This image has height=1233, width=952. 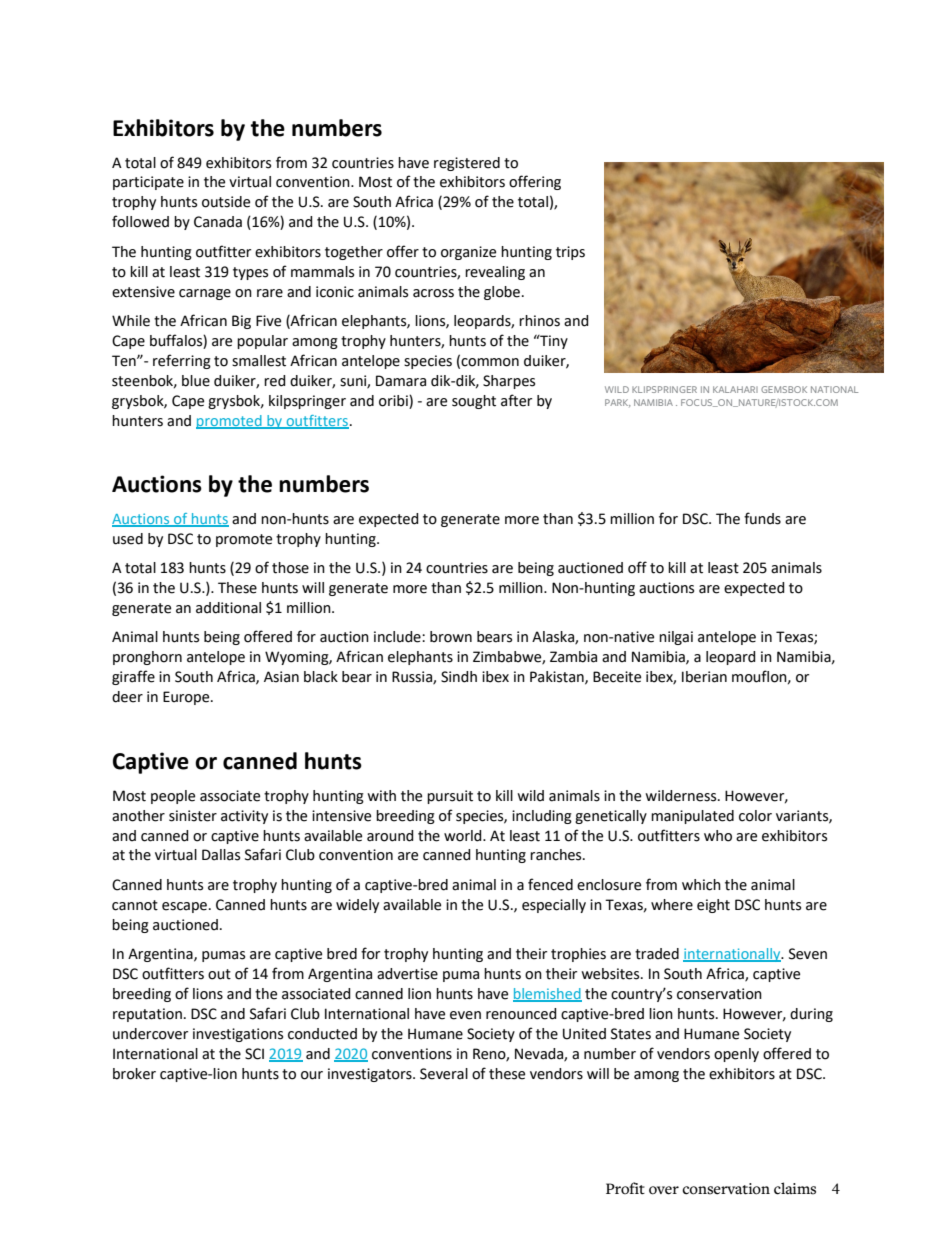 I want to click on trips, so click(x=570, y=253).
